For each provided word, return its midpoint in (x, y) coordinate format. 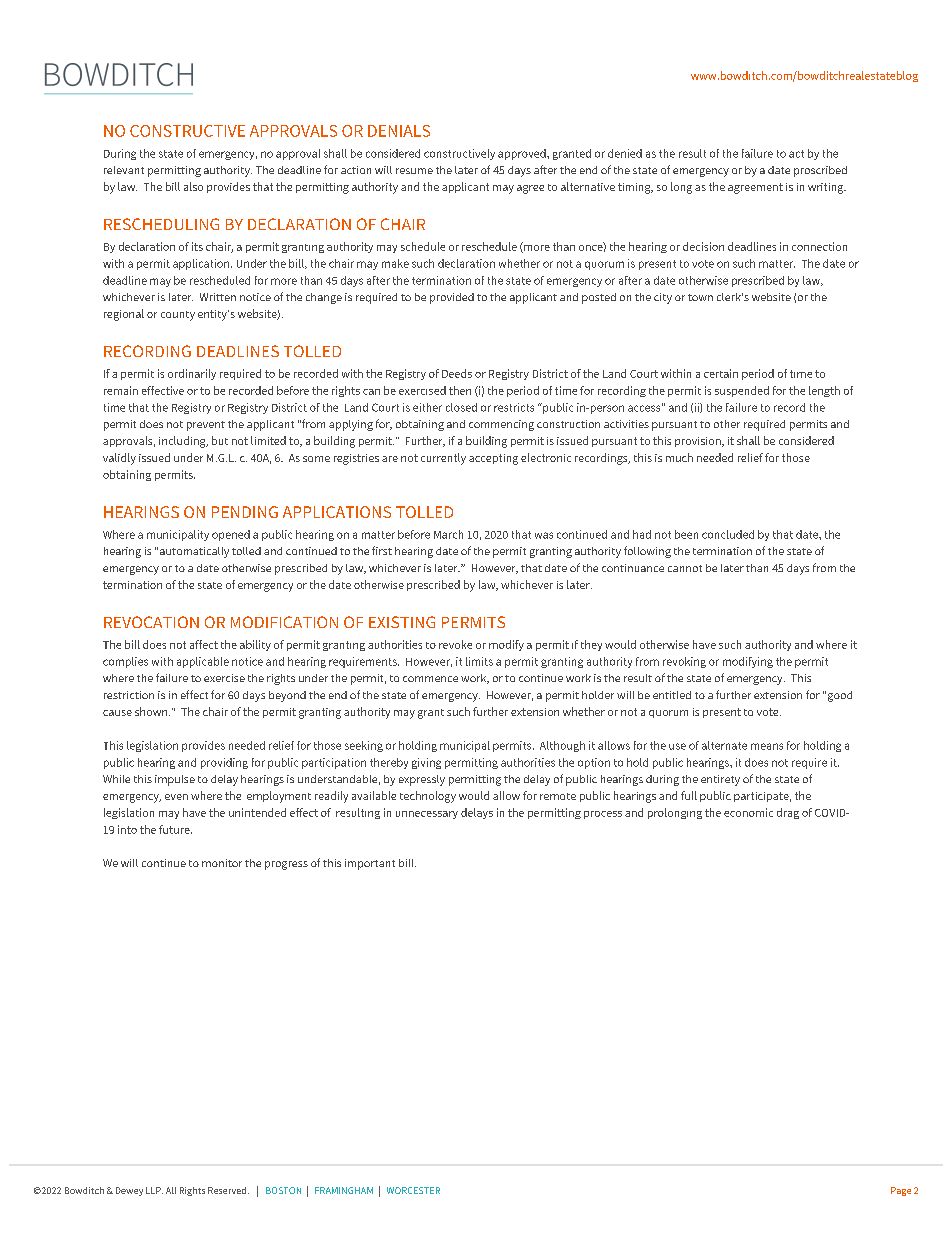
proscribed (820, 171)
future (175, 829)
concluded (728, 534)
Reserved (228, 1190)
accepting (493, 459)
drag (788, 813)
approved (523, 154)
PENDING (245, 512)
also (193, 186)
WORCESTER (413, 1190)
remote (558, 796)
